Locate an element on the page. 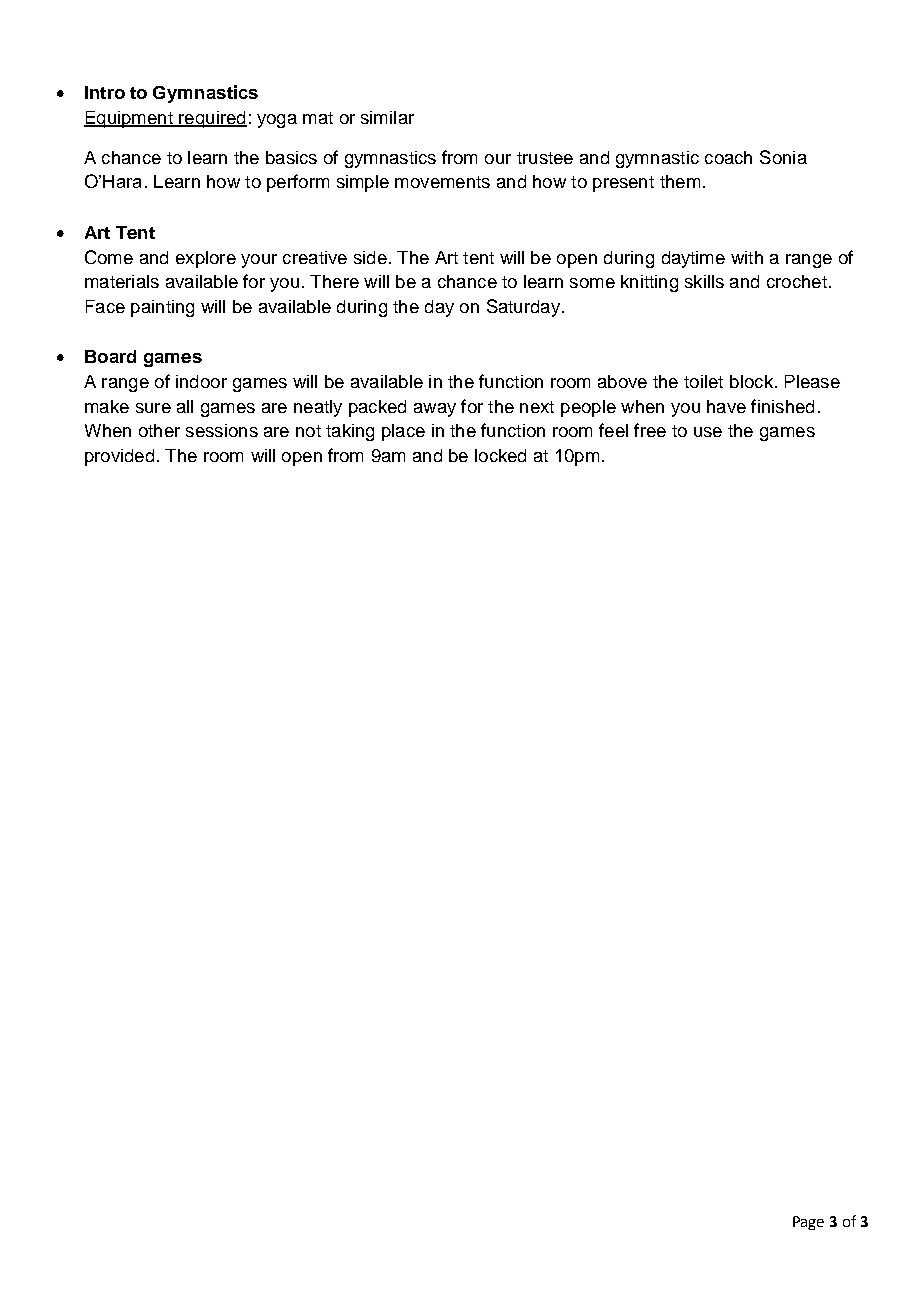  place is located at coordinates (403, 432).
